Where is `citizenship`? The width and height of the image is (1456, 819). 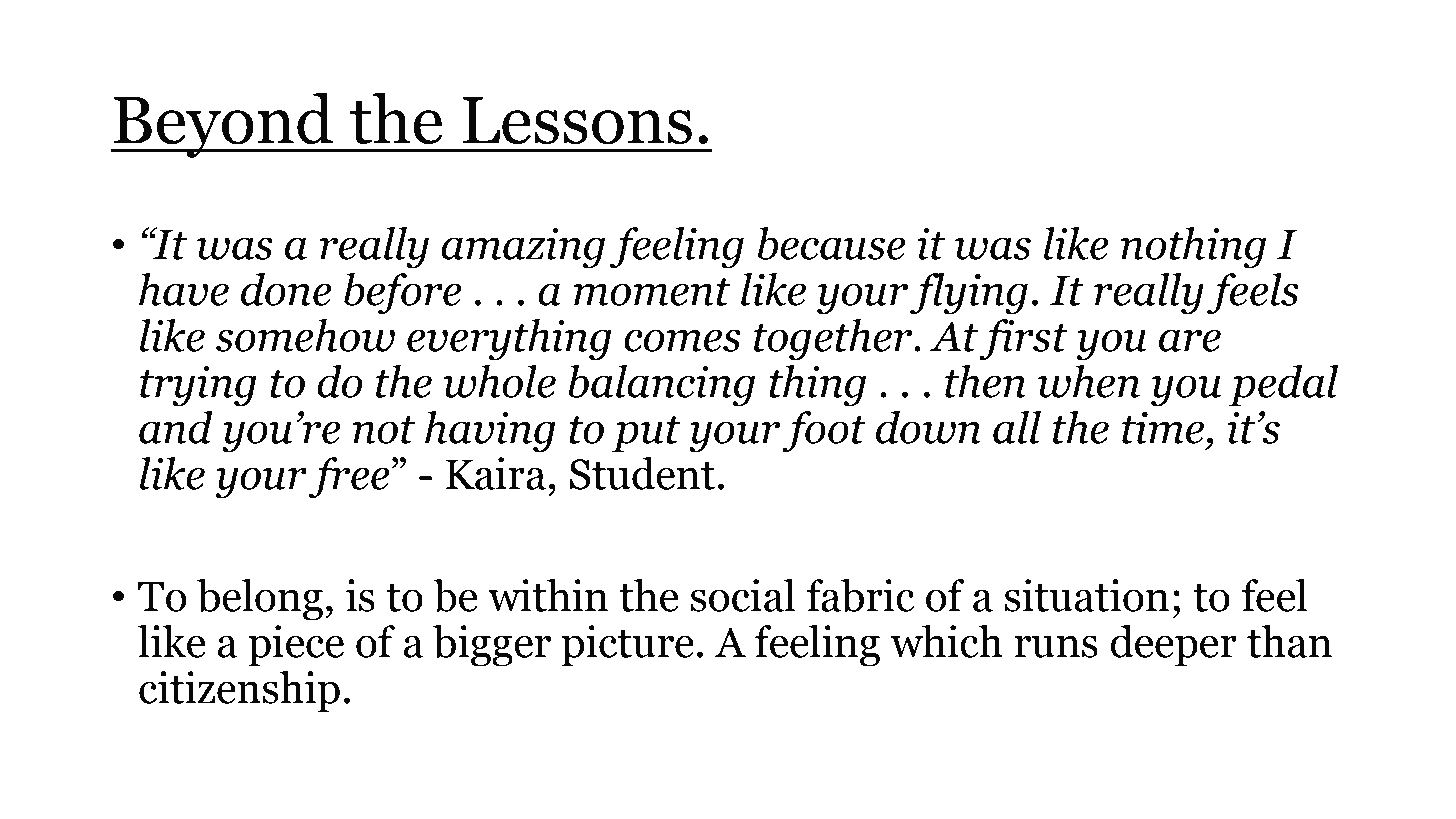 citizenship is located at coordinates (239, 692).
